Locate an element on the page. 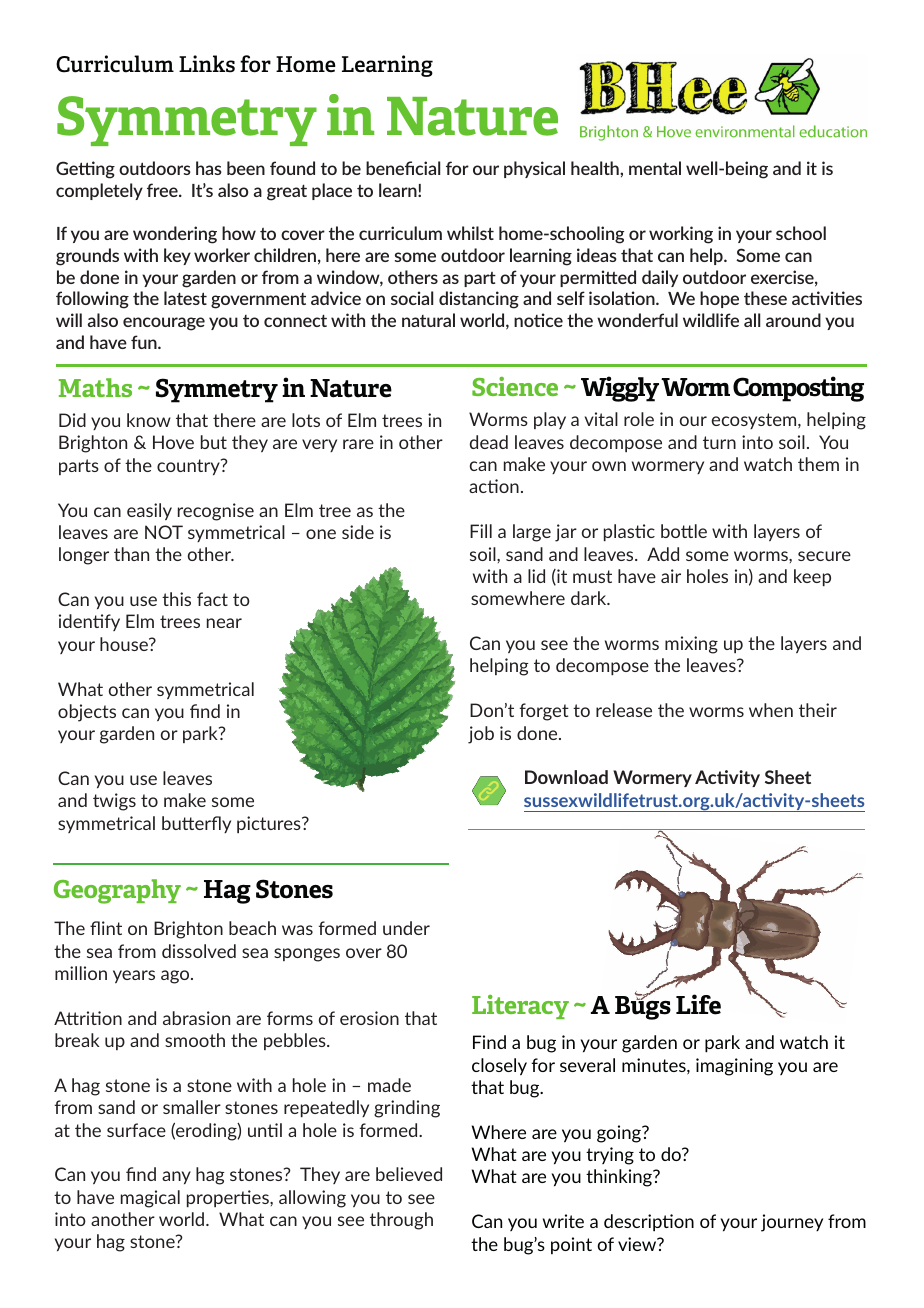 The height and width of the document is (1308, 924). Links is located at coordinates (207, 64).
